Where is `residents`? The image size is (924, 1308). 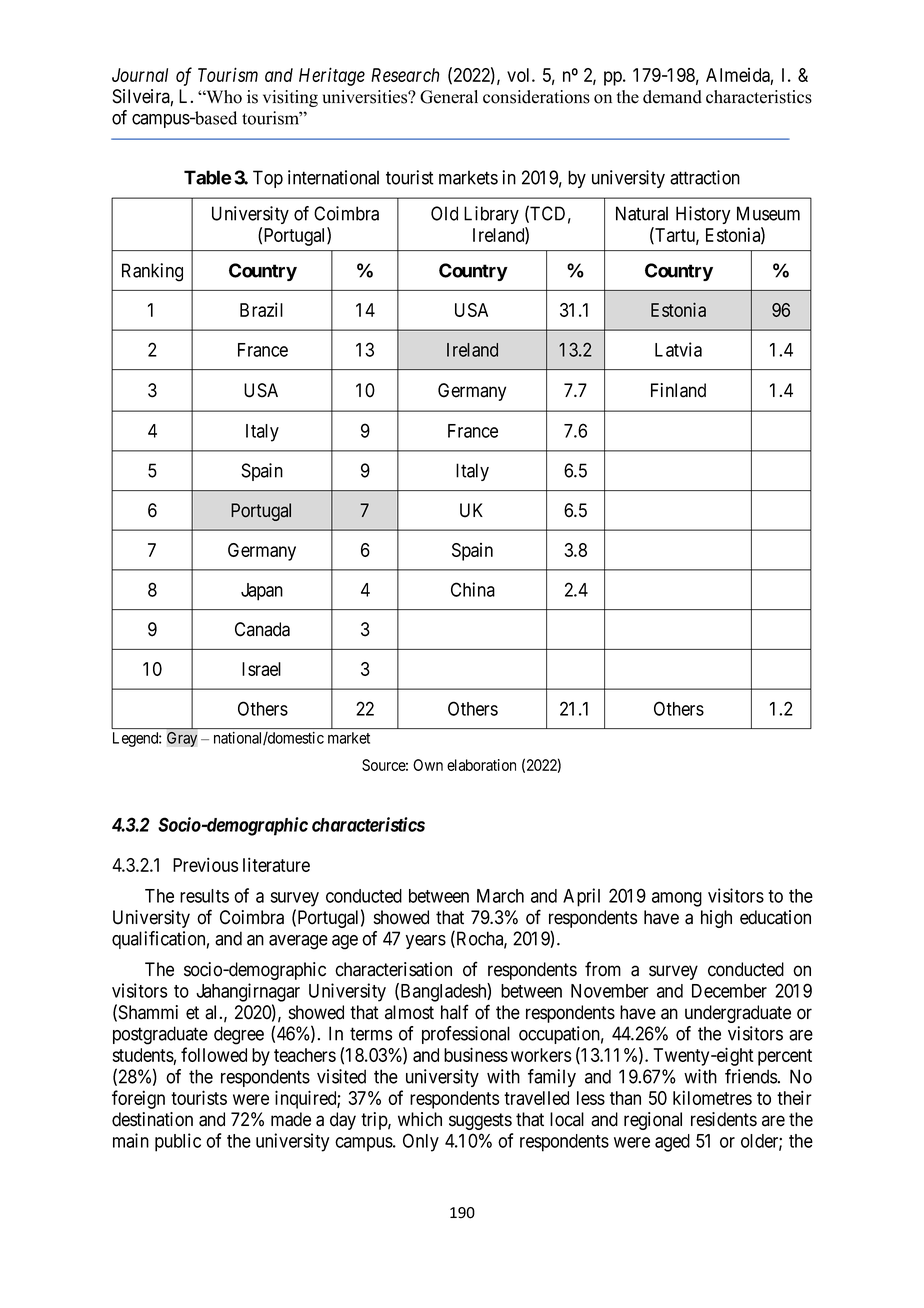 residents is located at coordinates (724, 1119).
